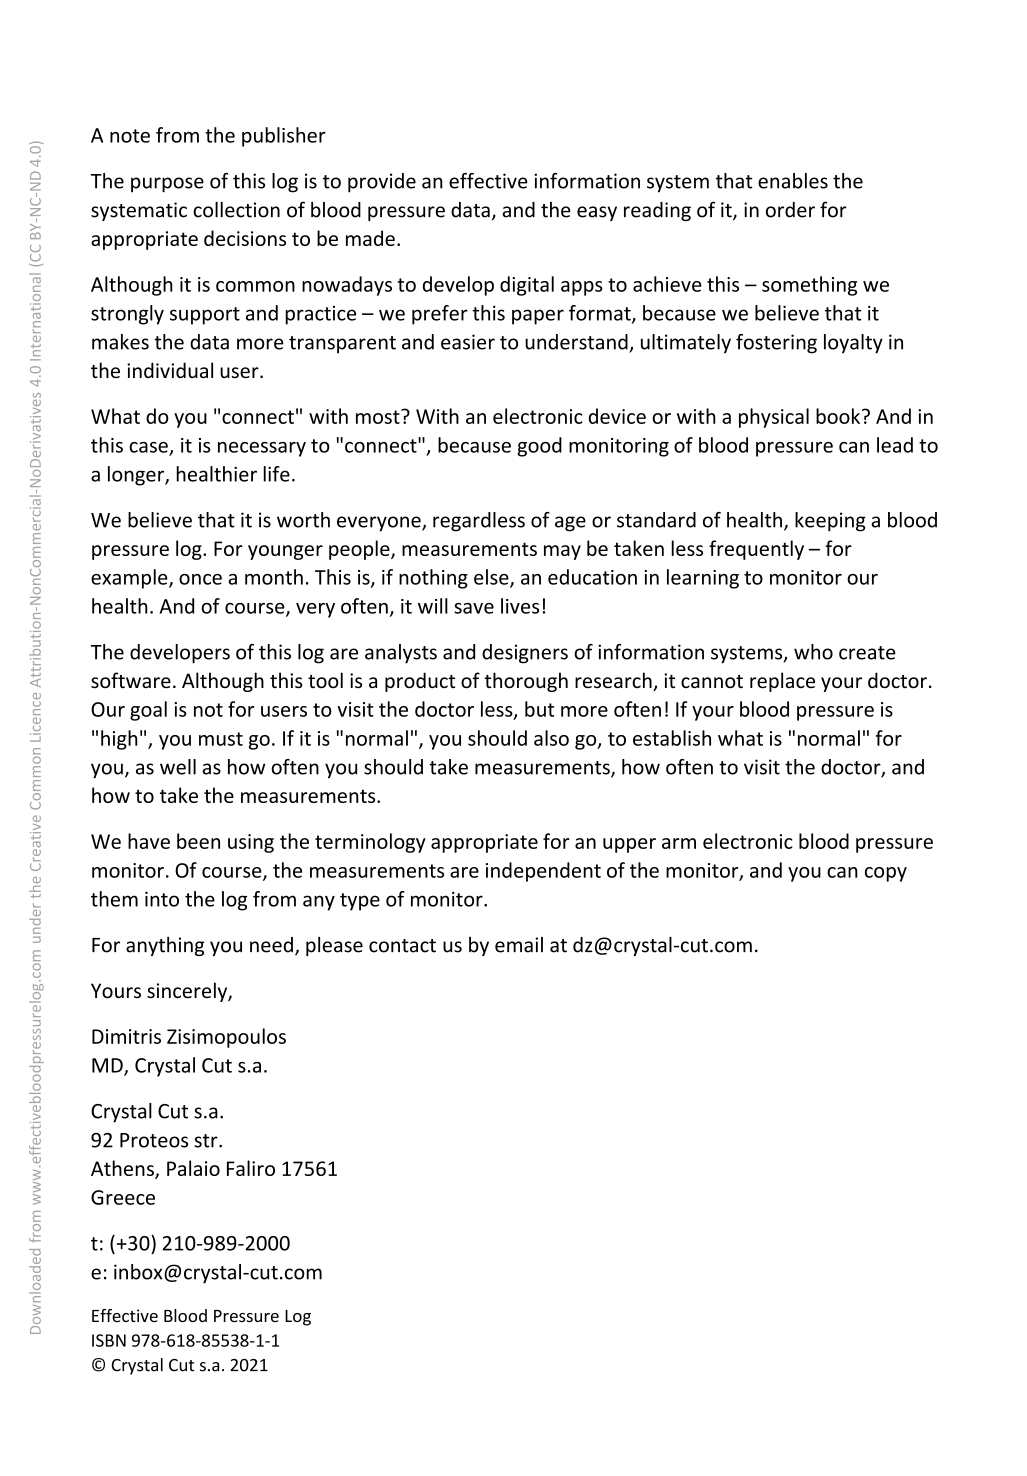  Describe the element at coordinates (774, 418) in the document. I see `physical` at that location.
